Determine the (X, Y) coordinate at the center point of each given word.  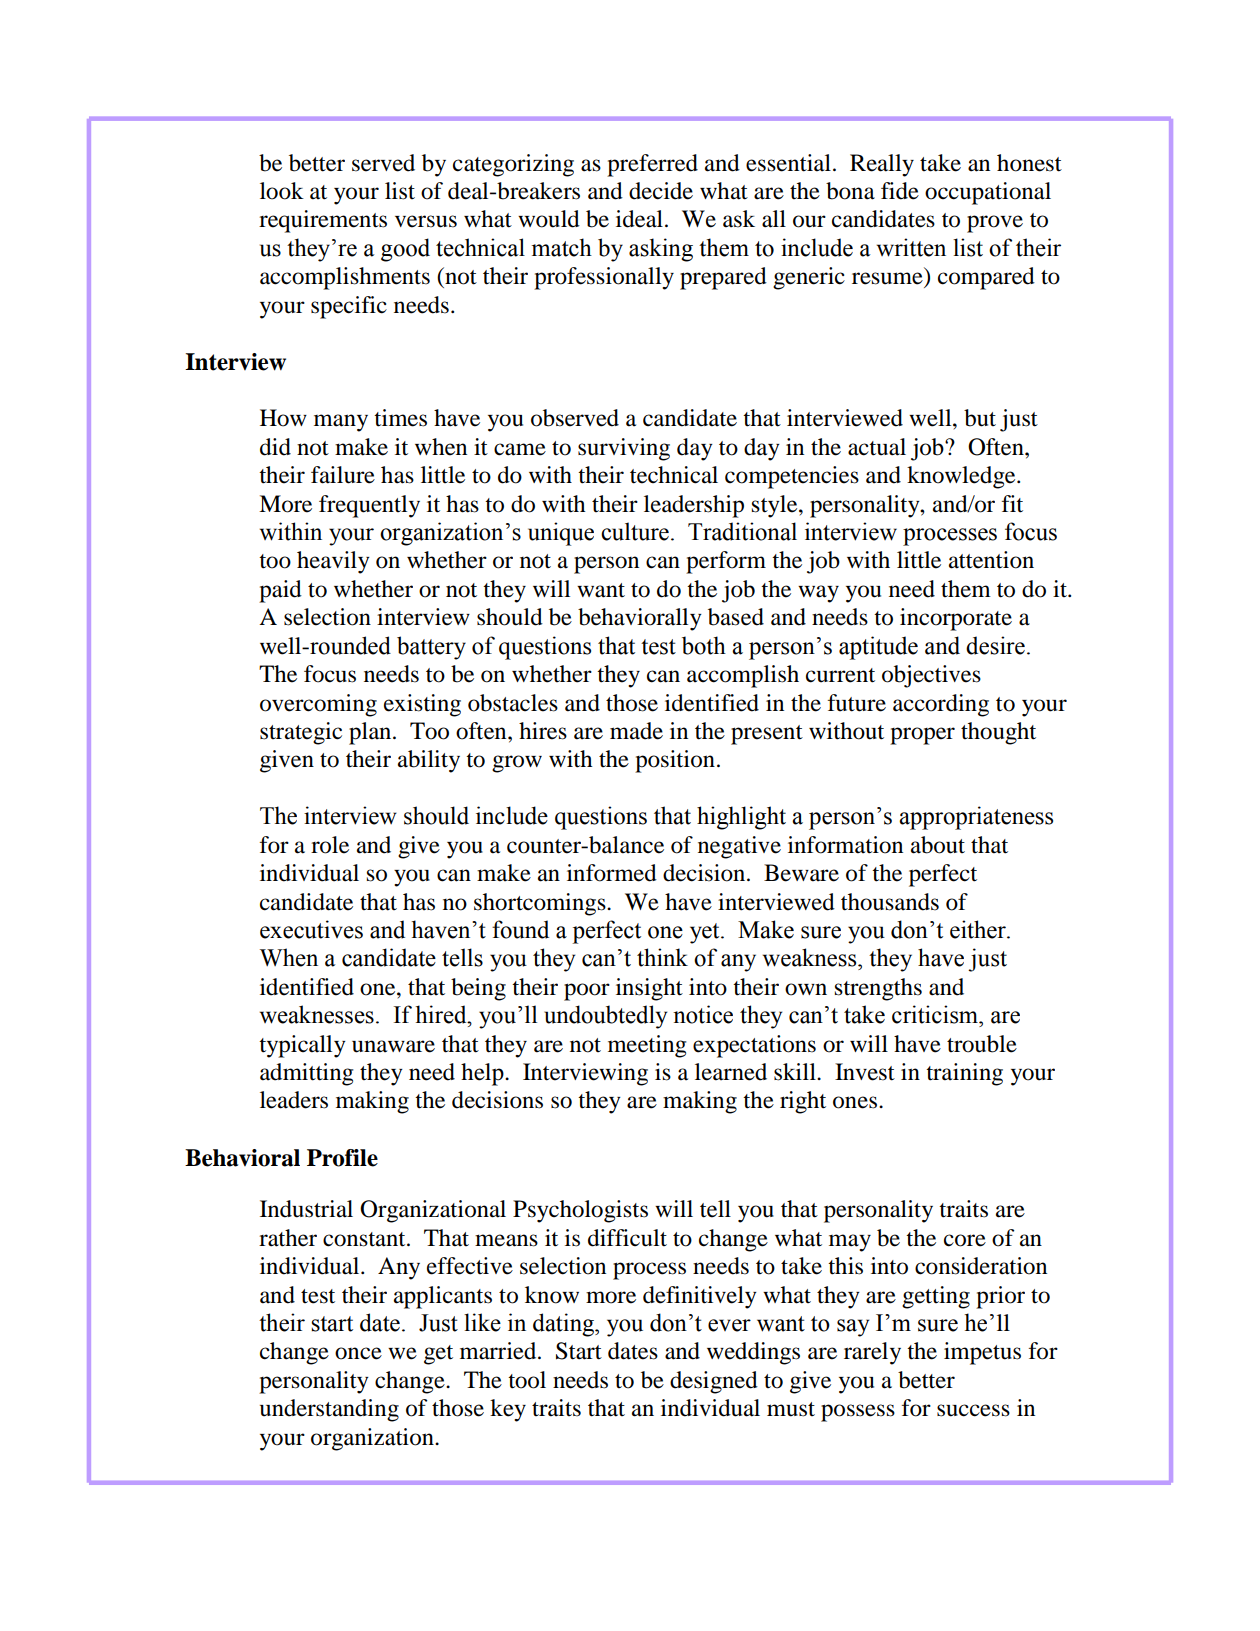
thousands (890, 902)
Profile (342, 1158)
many (341, 423)
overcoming (318, 705)
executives (311, 929)
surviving (624, 449)
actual (877, 447)
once (358, 1353)
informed (612, 873)
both (704, 645)
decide (661, 191)
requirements (323, 221)
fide (900, 191)
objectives (931, 676)
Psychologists (580, 1211)
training (964, 1074)
